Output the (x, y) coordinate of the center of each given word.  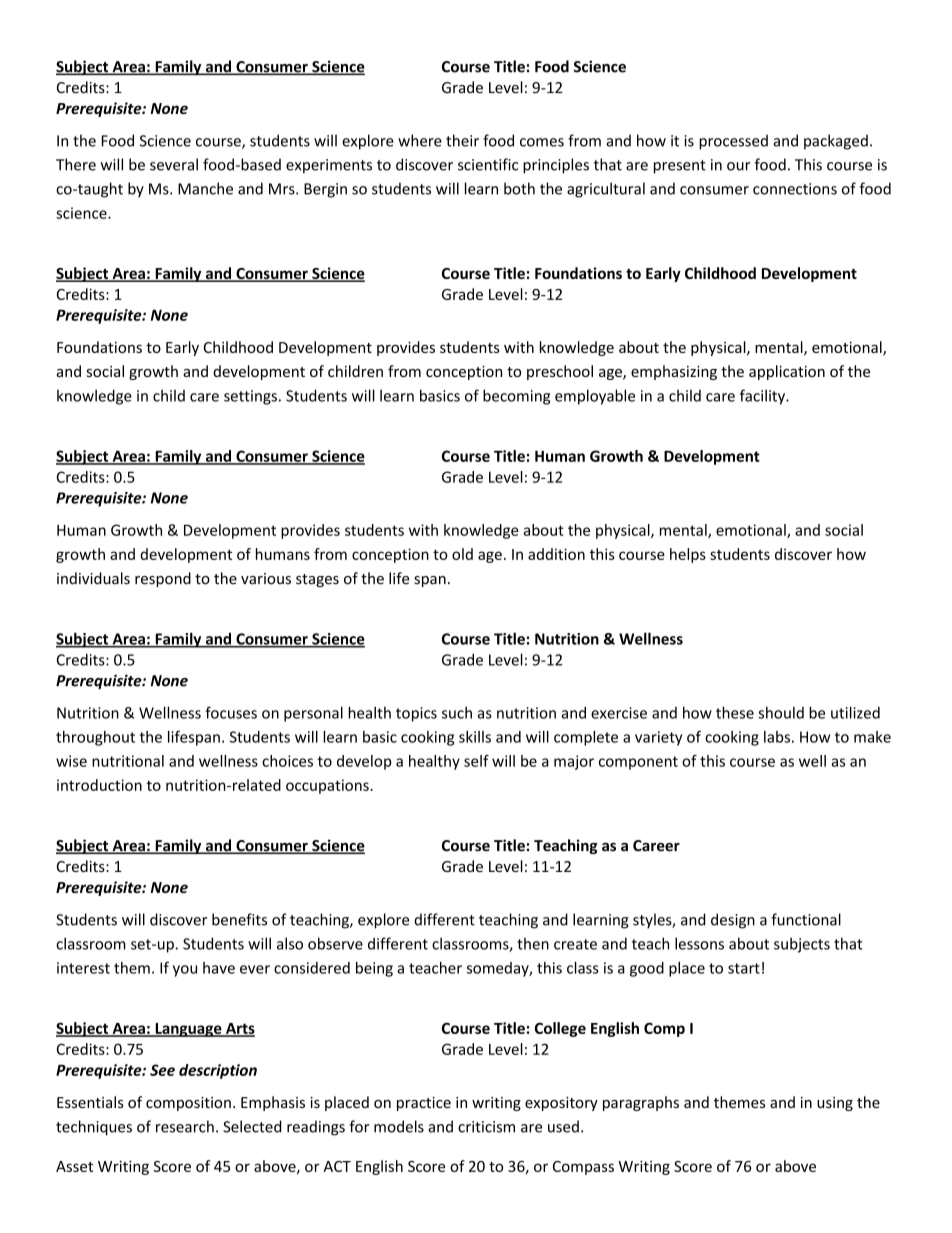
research (185, 1126)
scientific (488, 164)
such (457, 713)
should (781, 712)
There (76, 164)
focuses (231, 712)
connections (795, 189)
